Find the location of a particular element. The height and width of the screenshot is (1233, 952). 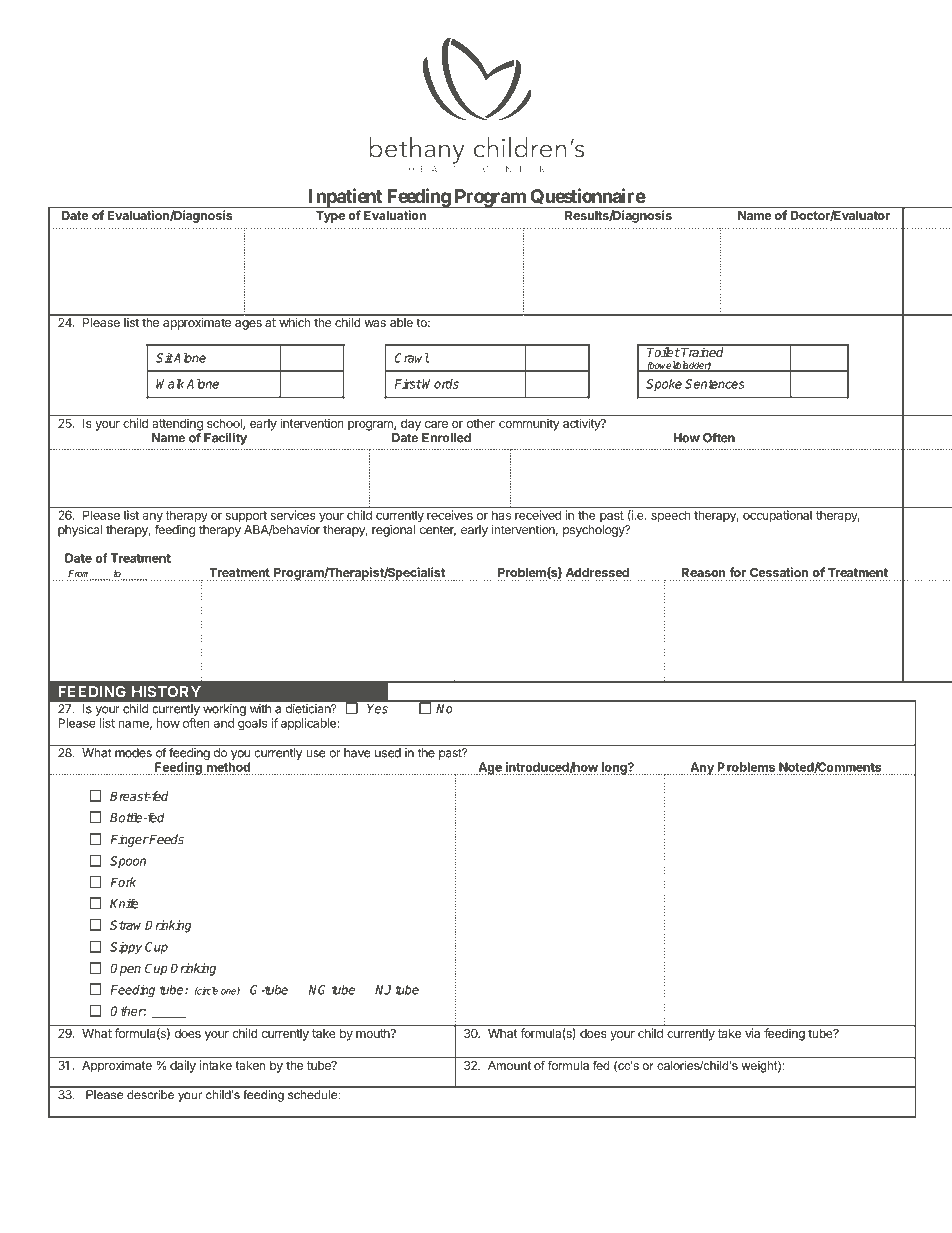

Inpatient is located at coordinates (345, 198).
